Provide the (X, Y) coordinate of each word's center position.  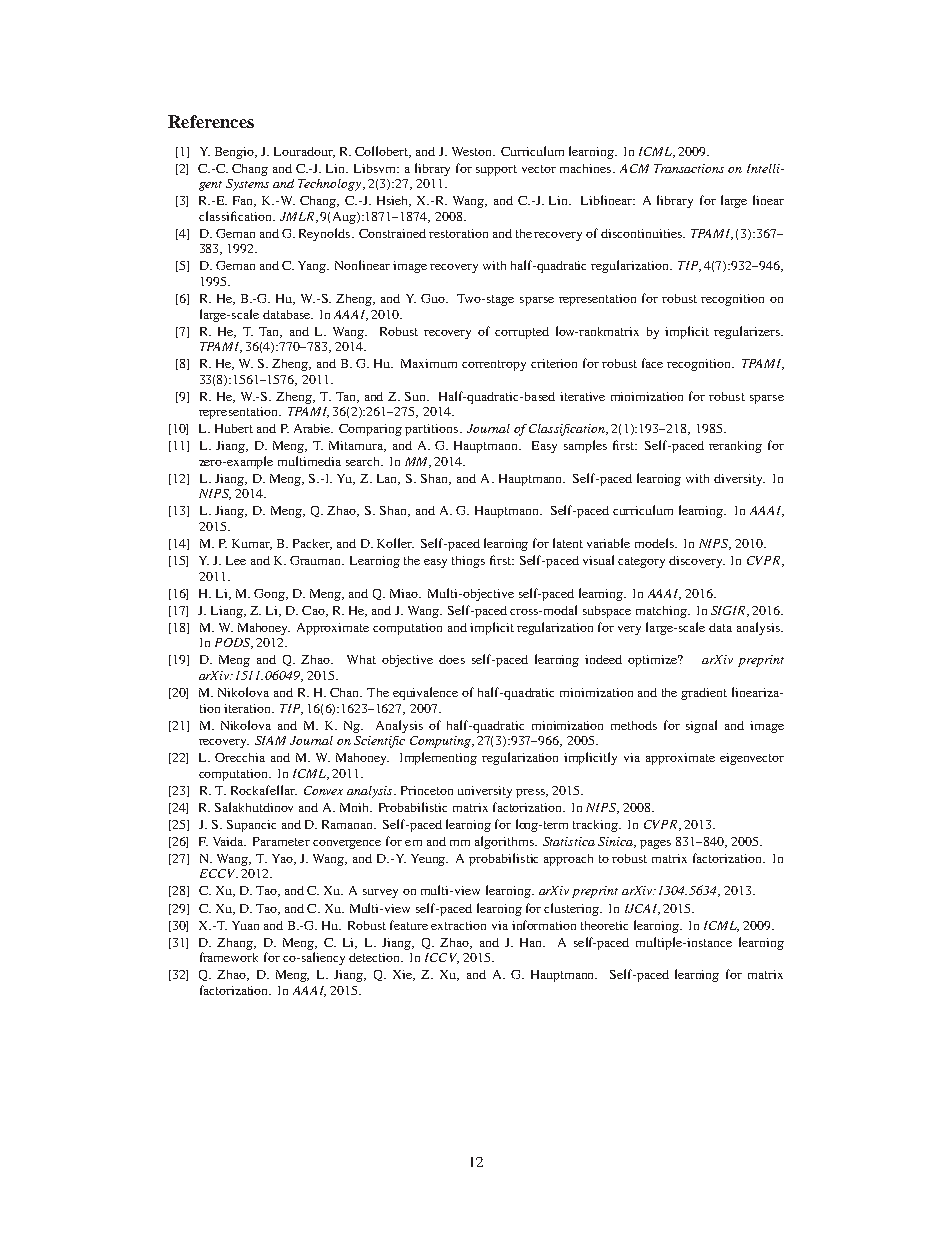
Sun (417, 396)
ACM (634, 168)
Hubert (234, 428)
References (211, 121)
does (452, 659)
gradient (704, 694)
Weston (473, 151)
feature (409, 925)
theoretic (604, 925)
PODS (233, 643)
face (652, 363)
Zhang (236, 944)
